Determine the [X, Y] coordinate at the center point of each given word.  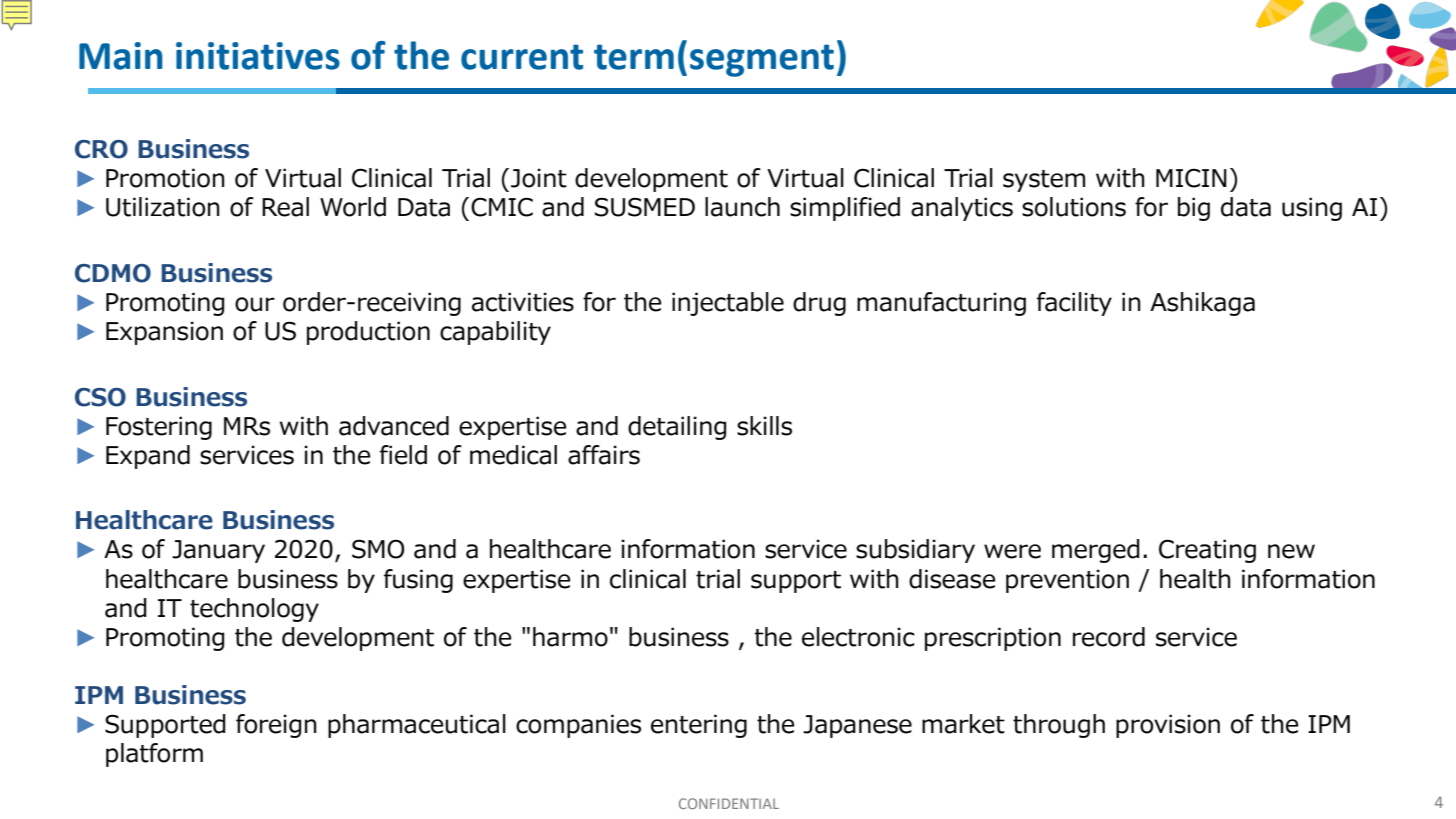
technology [254, 610]
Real [285, 207]
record [1109, 637]
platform [154, 755]
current [522, 57]
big [1194, 209]
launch [742, 207]
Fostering [159, 428]
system [1044, 181]
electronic [858, 637]
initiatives [258, 56]
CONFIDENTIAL [729, 803]
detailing [677, 428]
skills [764, 426]
